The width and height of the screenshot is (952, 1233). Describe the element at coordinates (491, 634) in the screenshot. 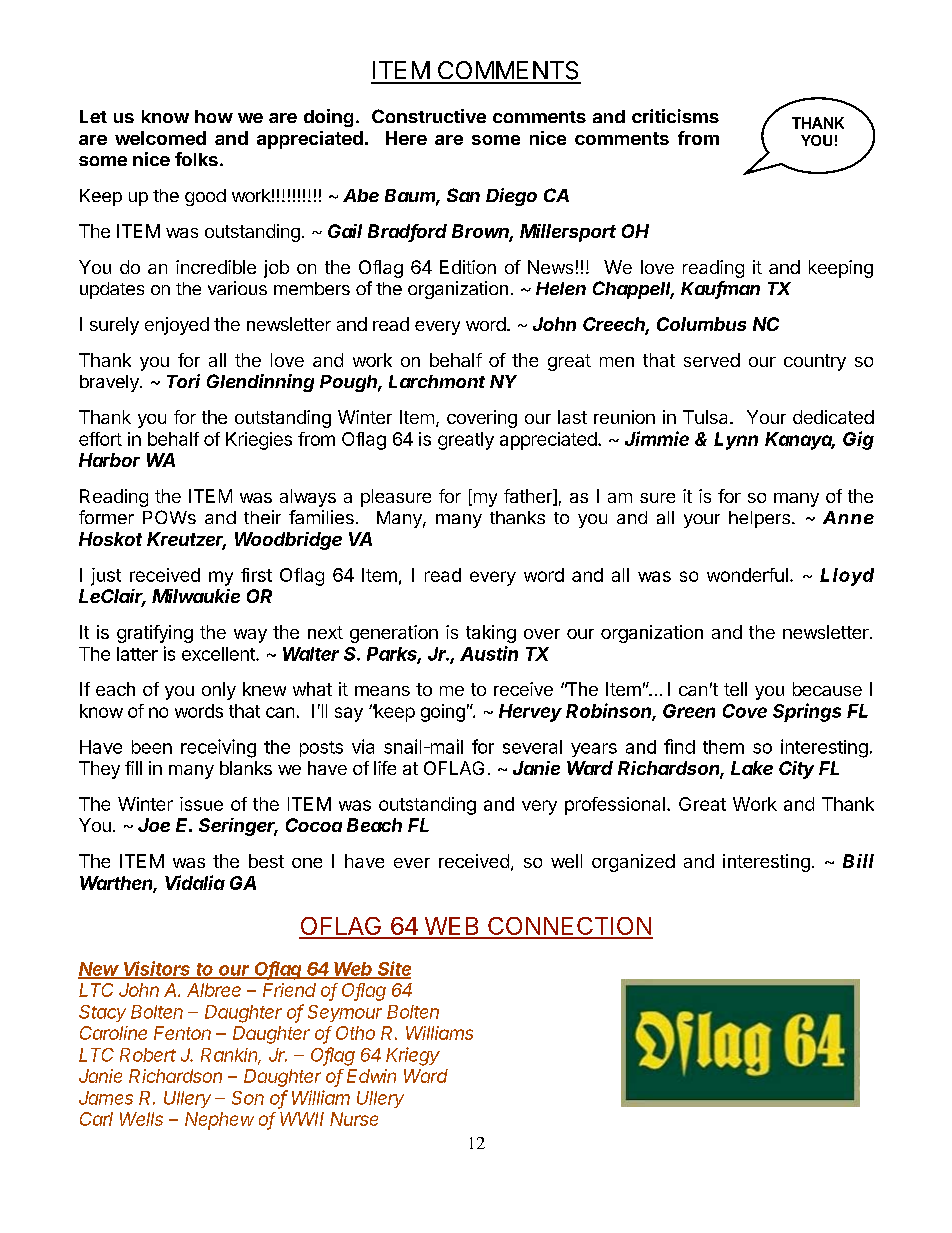

I see `taking` at that location.
